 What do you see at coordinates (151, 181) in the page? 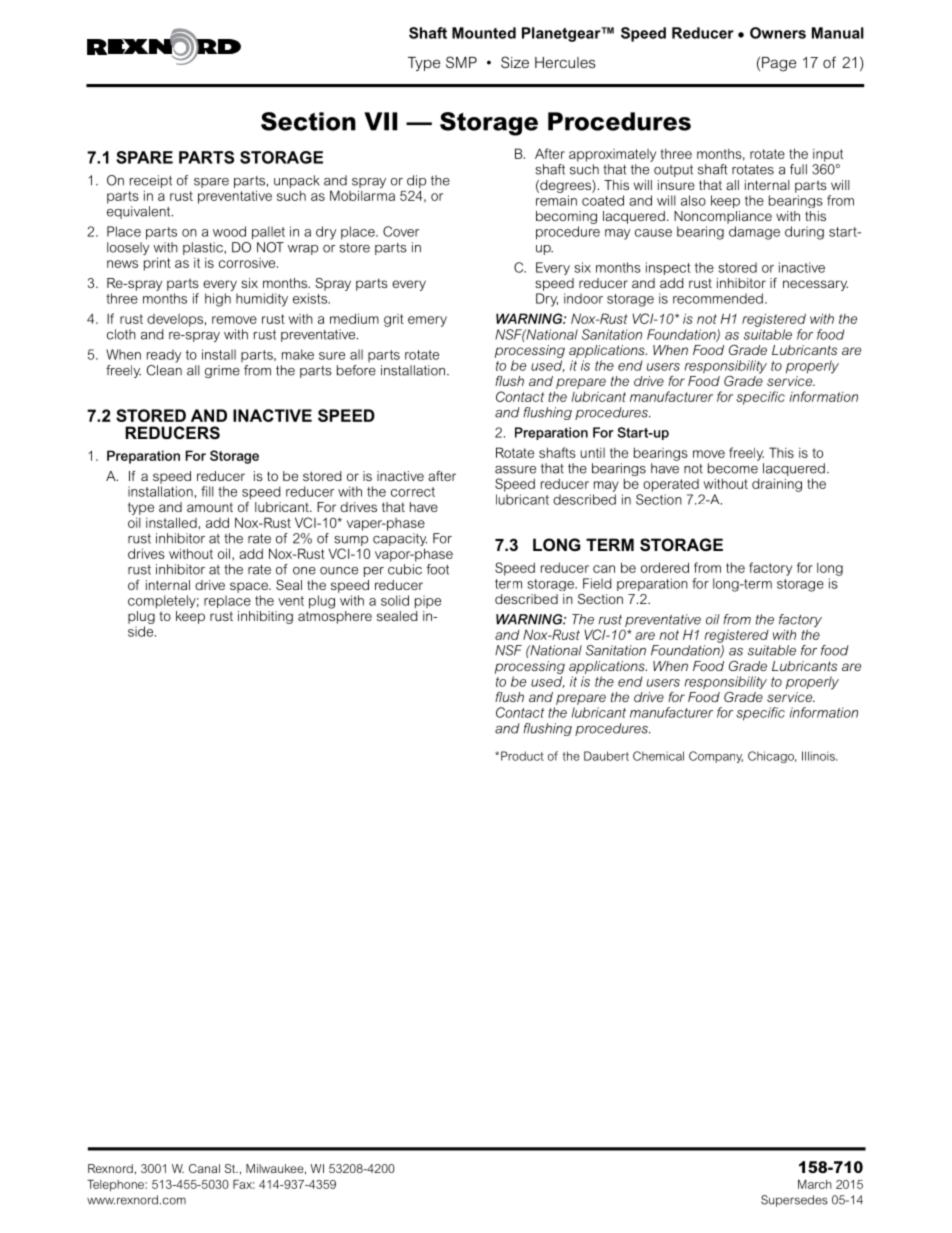
I see `receipt` at bounding box center [151, 181].
